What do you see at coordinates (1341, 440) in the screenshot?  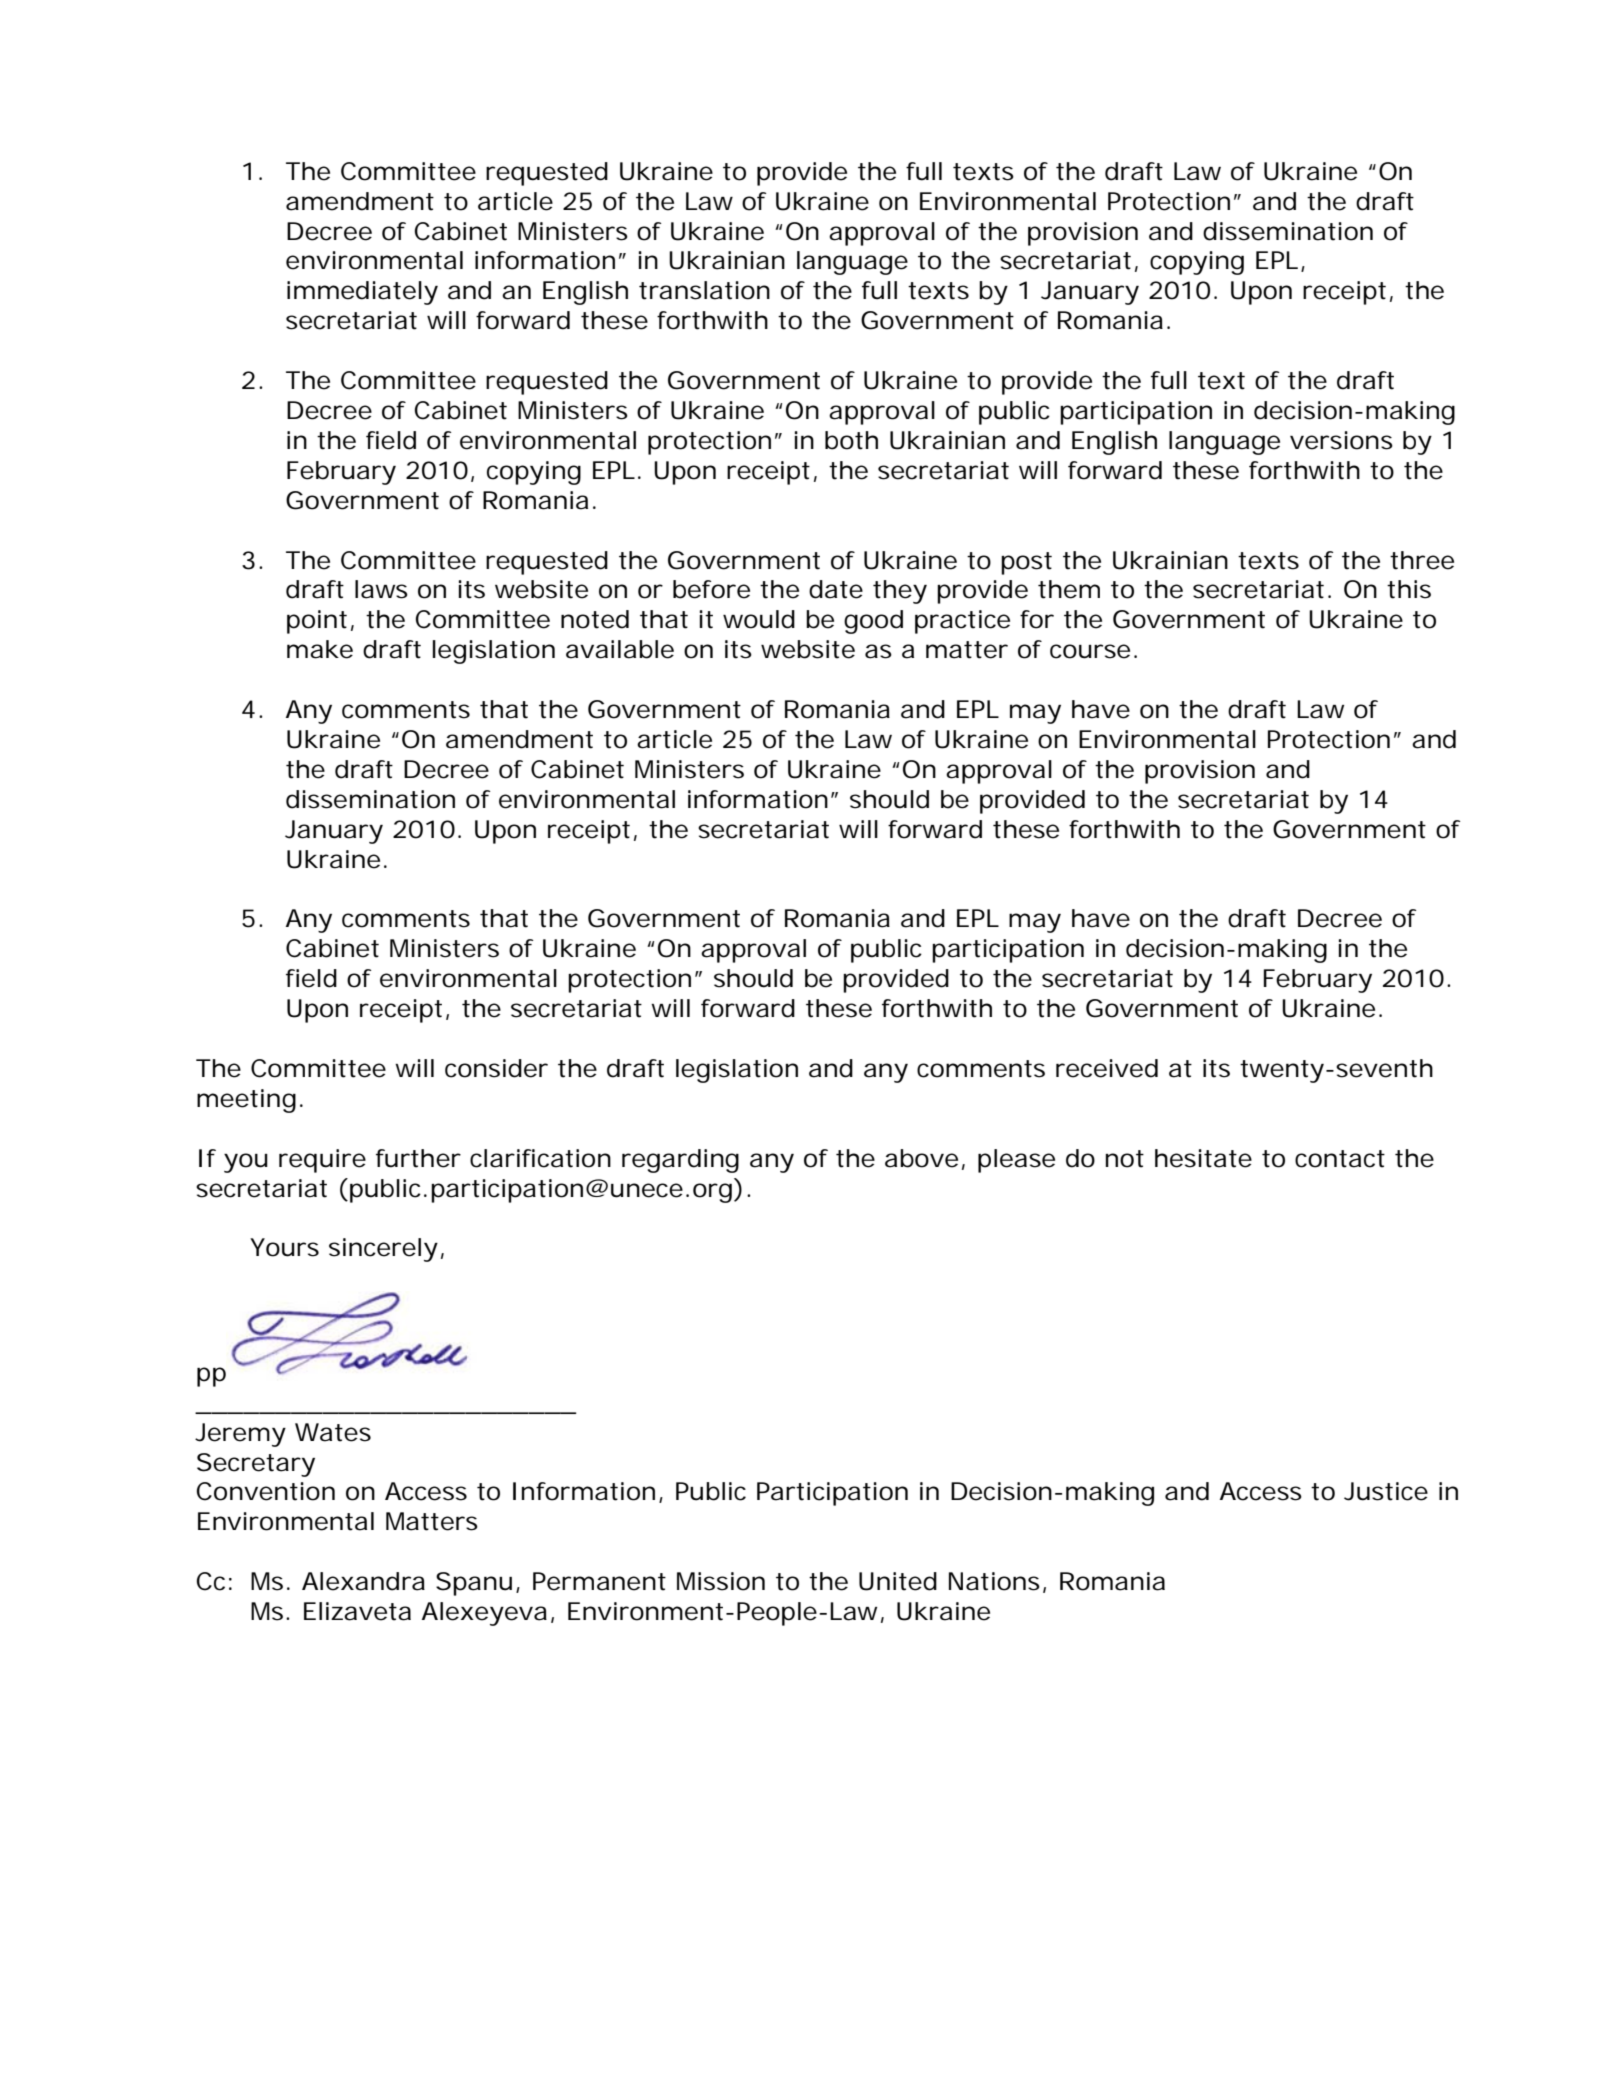 I see `versions` at bounding box center [1341, 440].
